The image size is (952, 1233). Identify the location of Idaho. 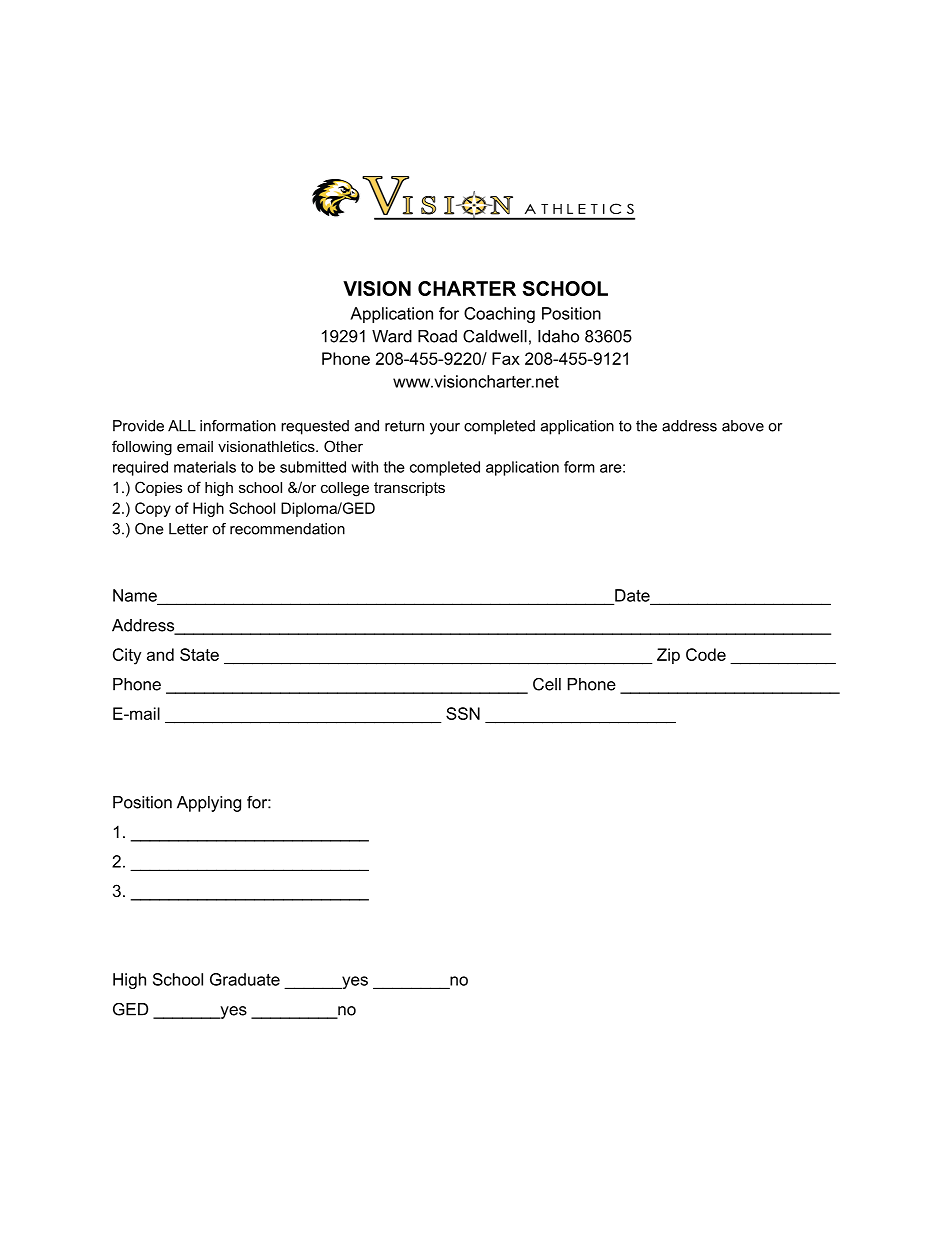
(558, 336).
